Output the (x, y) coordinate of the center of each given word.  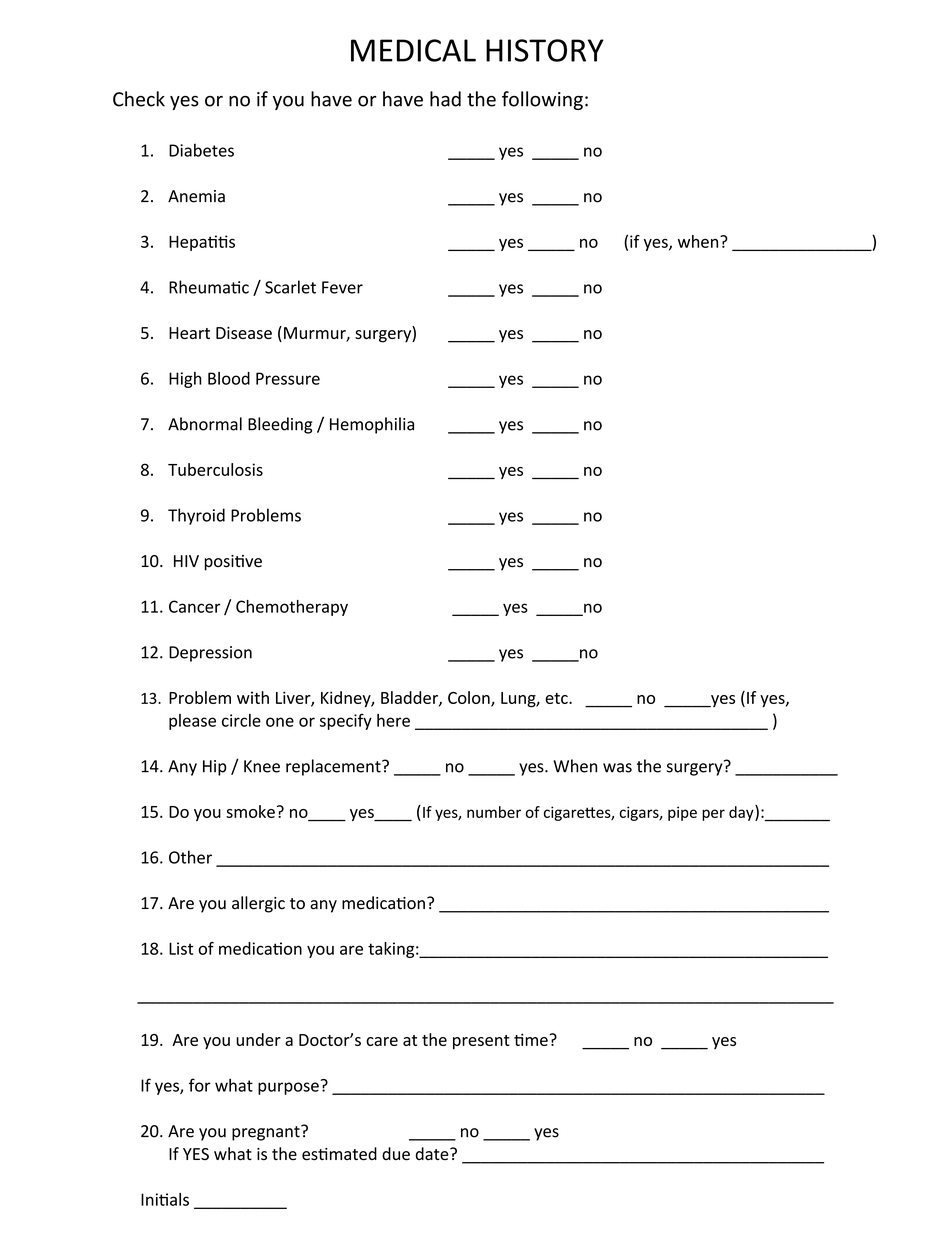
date (433, 1154)
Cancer (195, 606)
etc (557, 698)
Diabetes (201, 150)
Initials (165, 1199)
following (542, 100)
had (445, 99)
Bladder (410, 698)
